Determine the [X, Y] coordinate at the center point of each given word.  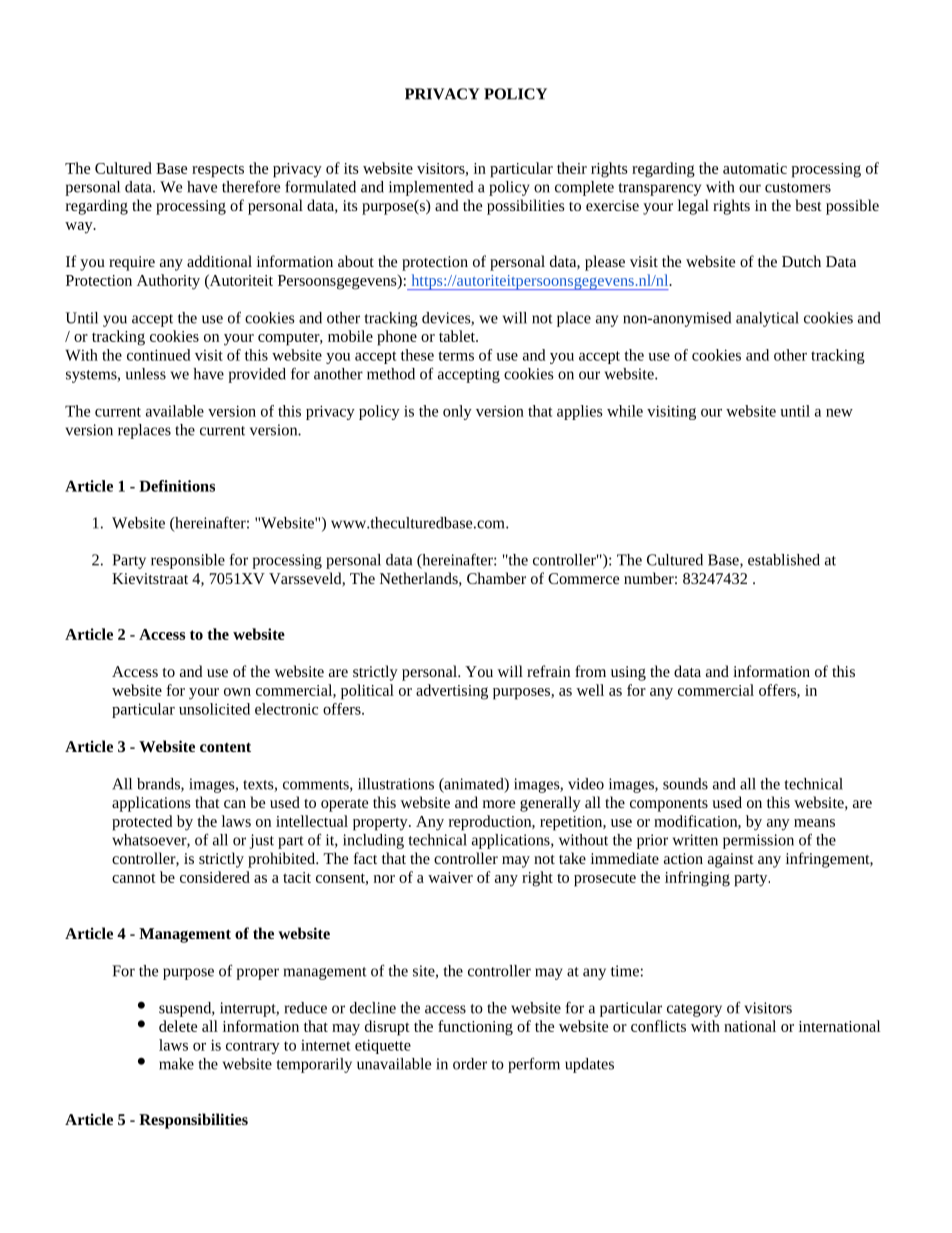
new [839, 413]
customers [798, 188]
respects [218, 171]
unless [146, 374]
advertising [452, 692]
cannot [134, 878]
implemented [431, 188]
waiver [450, 877]
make [176, 1064]
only [457, 412]
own [237, 692]
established [784, 560]
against [731, 860]
